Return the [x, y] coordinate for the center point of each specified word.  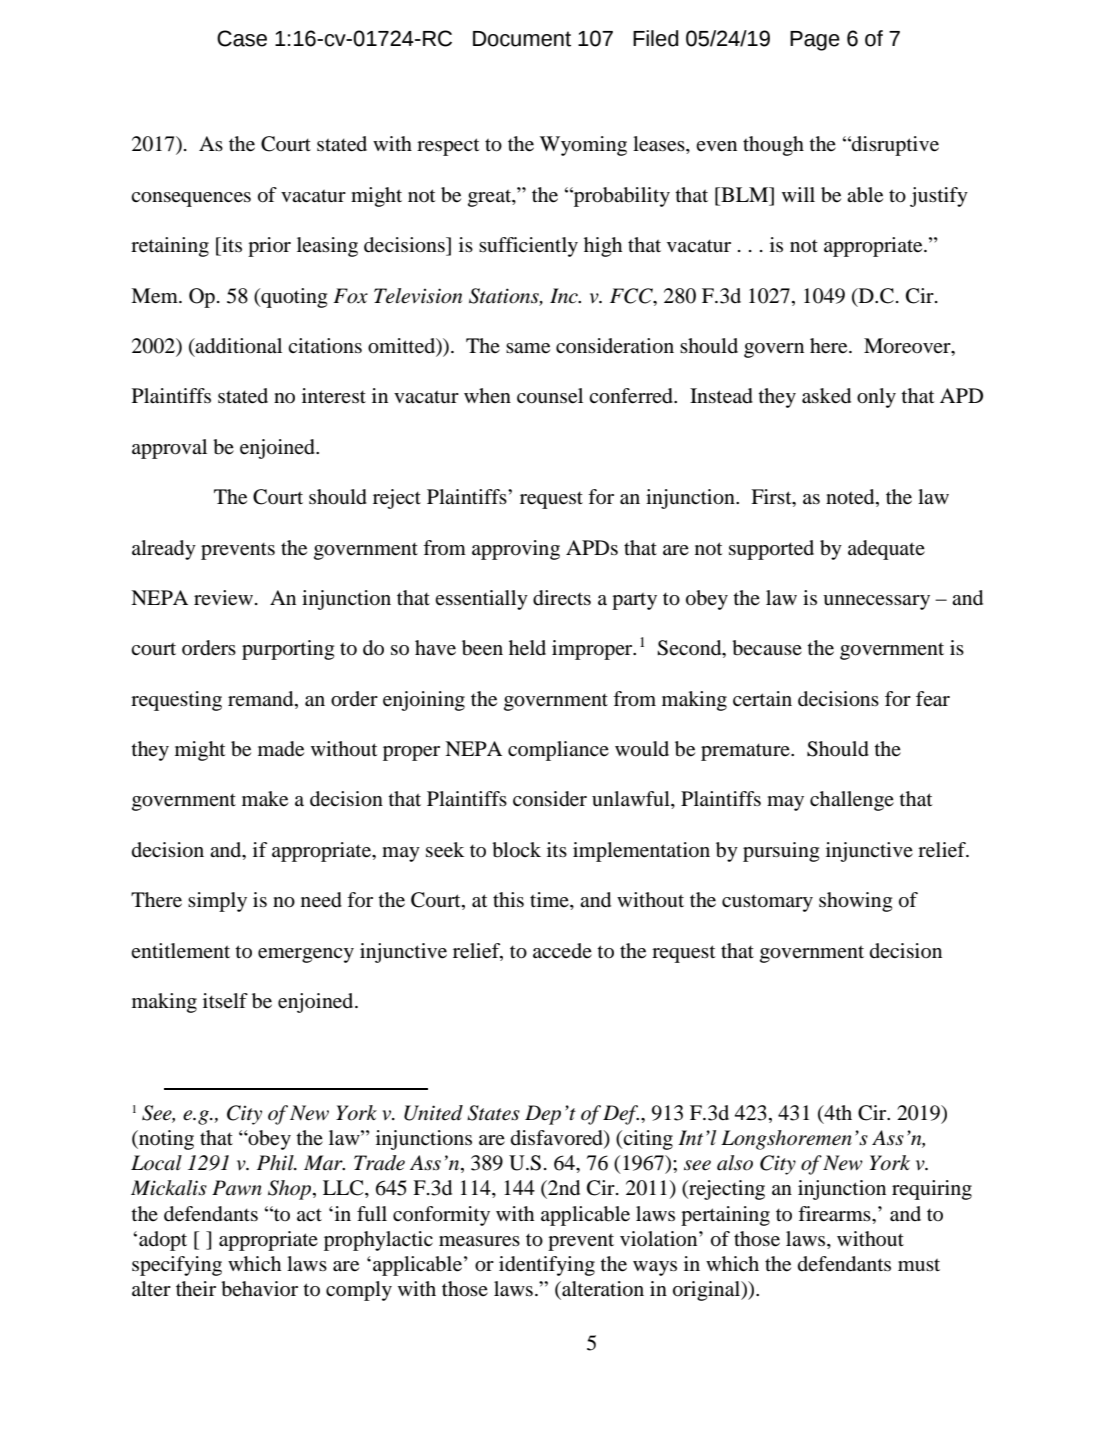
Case [242, 38]
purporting [288, 650]
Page [815, 41]
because [767, 648]
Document [522, 39]
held [527, 648]
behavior [259, 1289]
